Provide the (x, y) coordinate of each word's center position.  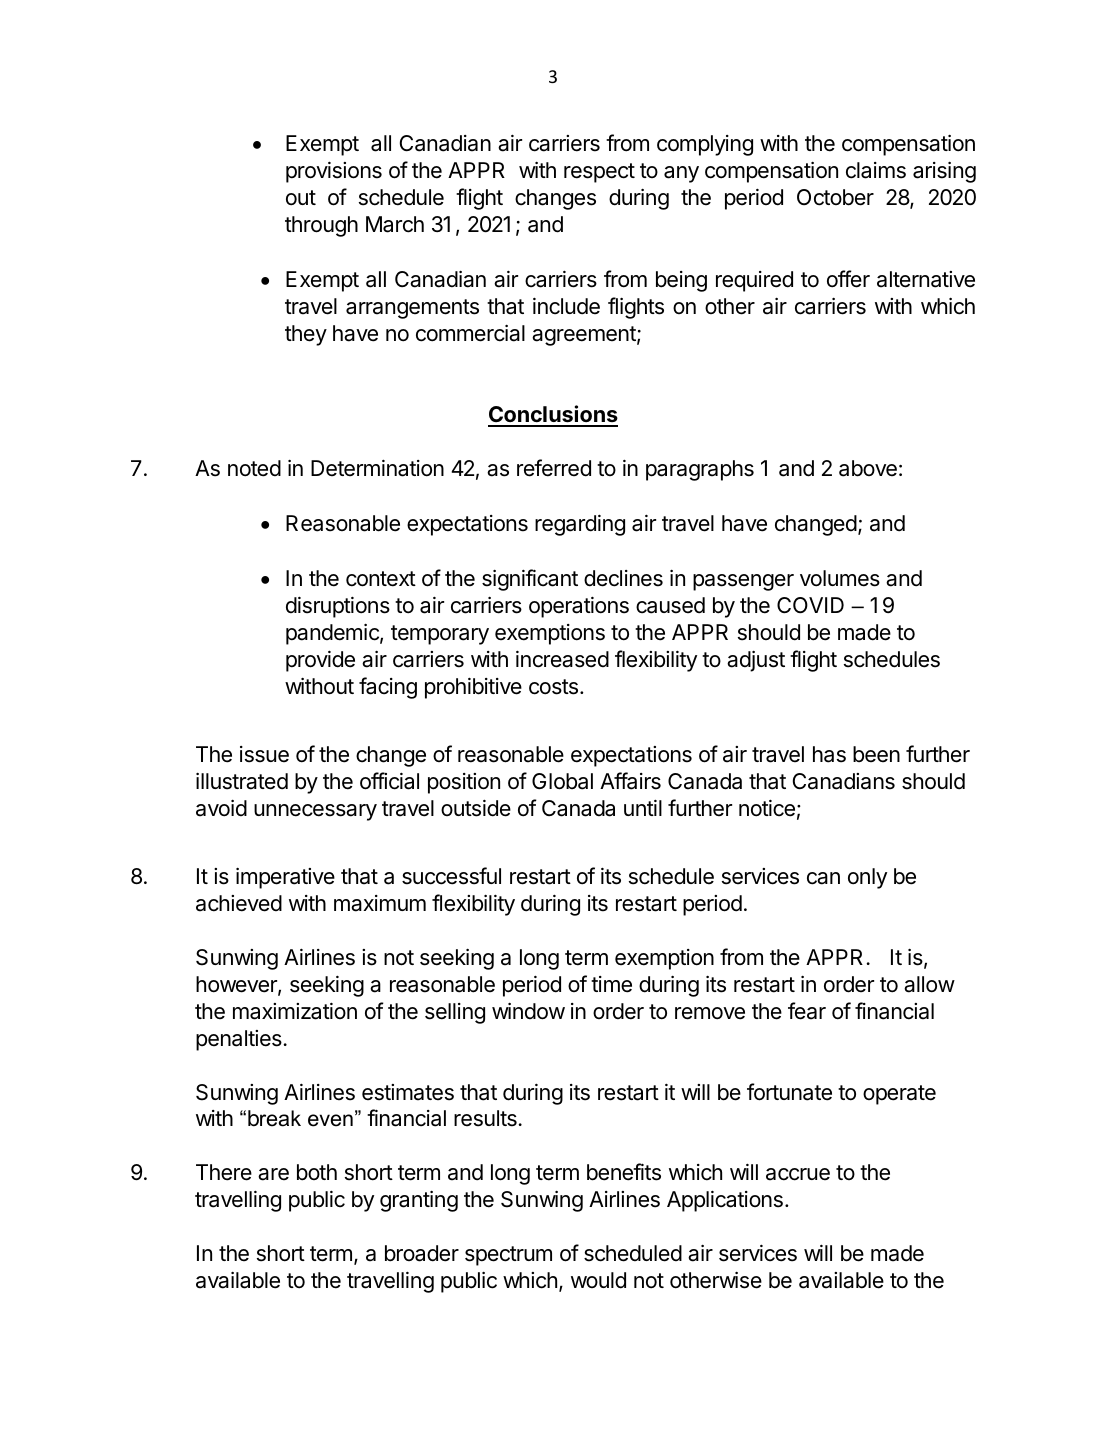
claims (876, 170)
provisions (334, 172)
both (317, 1172)
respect (599, 173)
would (598, 1280)
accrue (798, 1174)
